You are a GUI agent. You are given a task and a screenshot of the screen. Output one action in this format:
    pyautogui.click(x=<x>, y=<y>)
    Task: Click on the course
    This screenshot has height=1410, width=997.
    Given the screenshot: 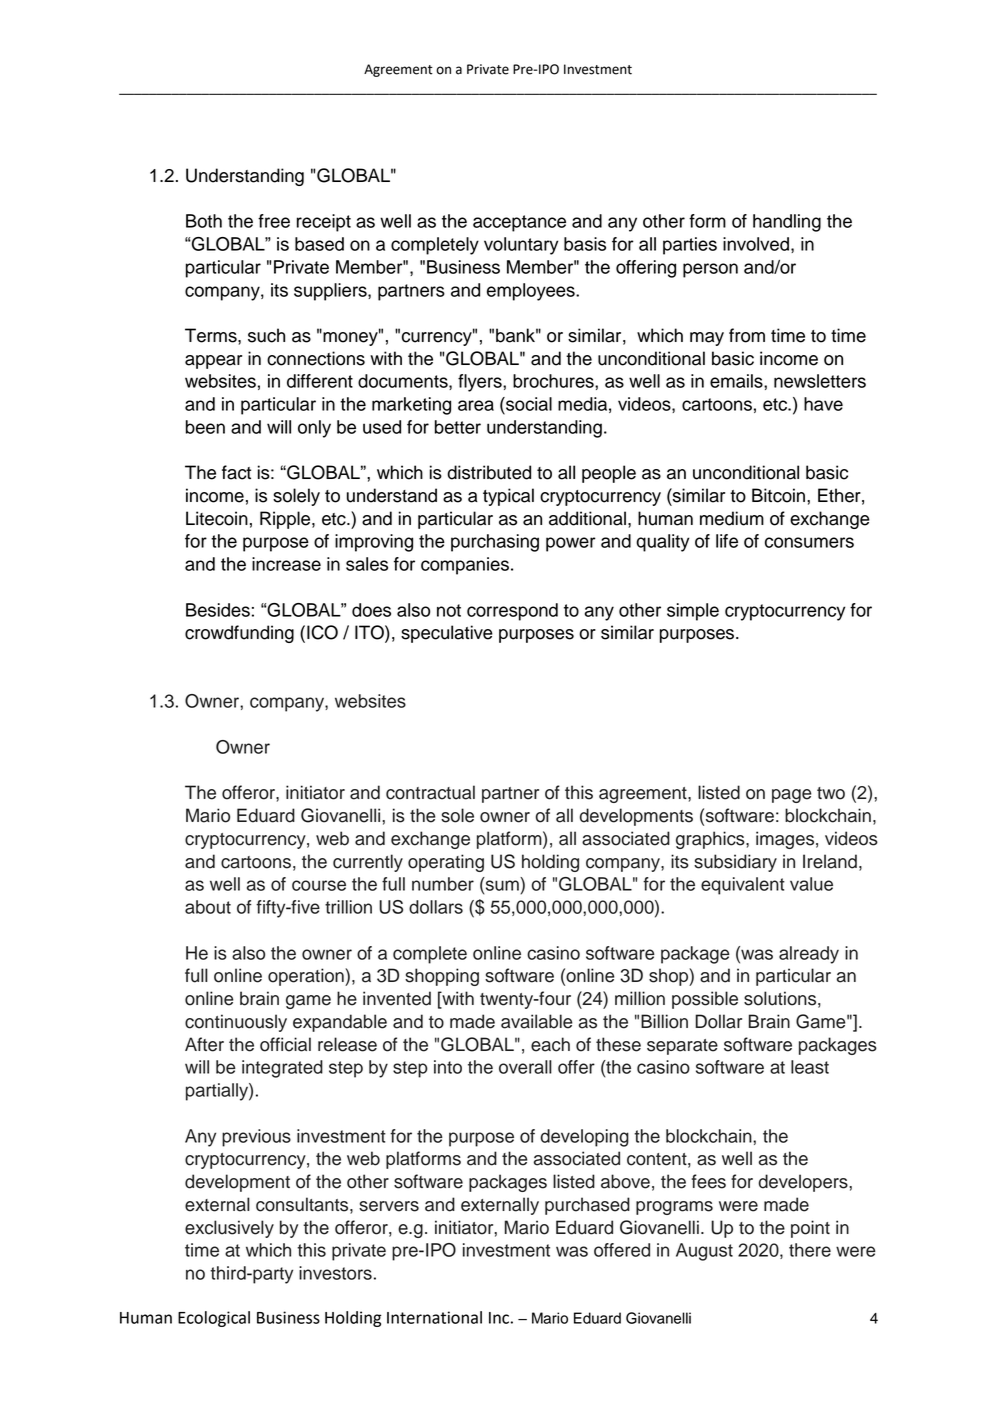 What is the action you would take?
    pyautogui.click(x=319, y=885)
